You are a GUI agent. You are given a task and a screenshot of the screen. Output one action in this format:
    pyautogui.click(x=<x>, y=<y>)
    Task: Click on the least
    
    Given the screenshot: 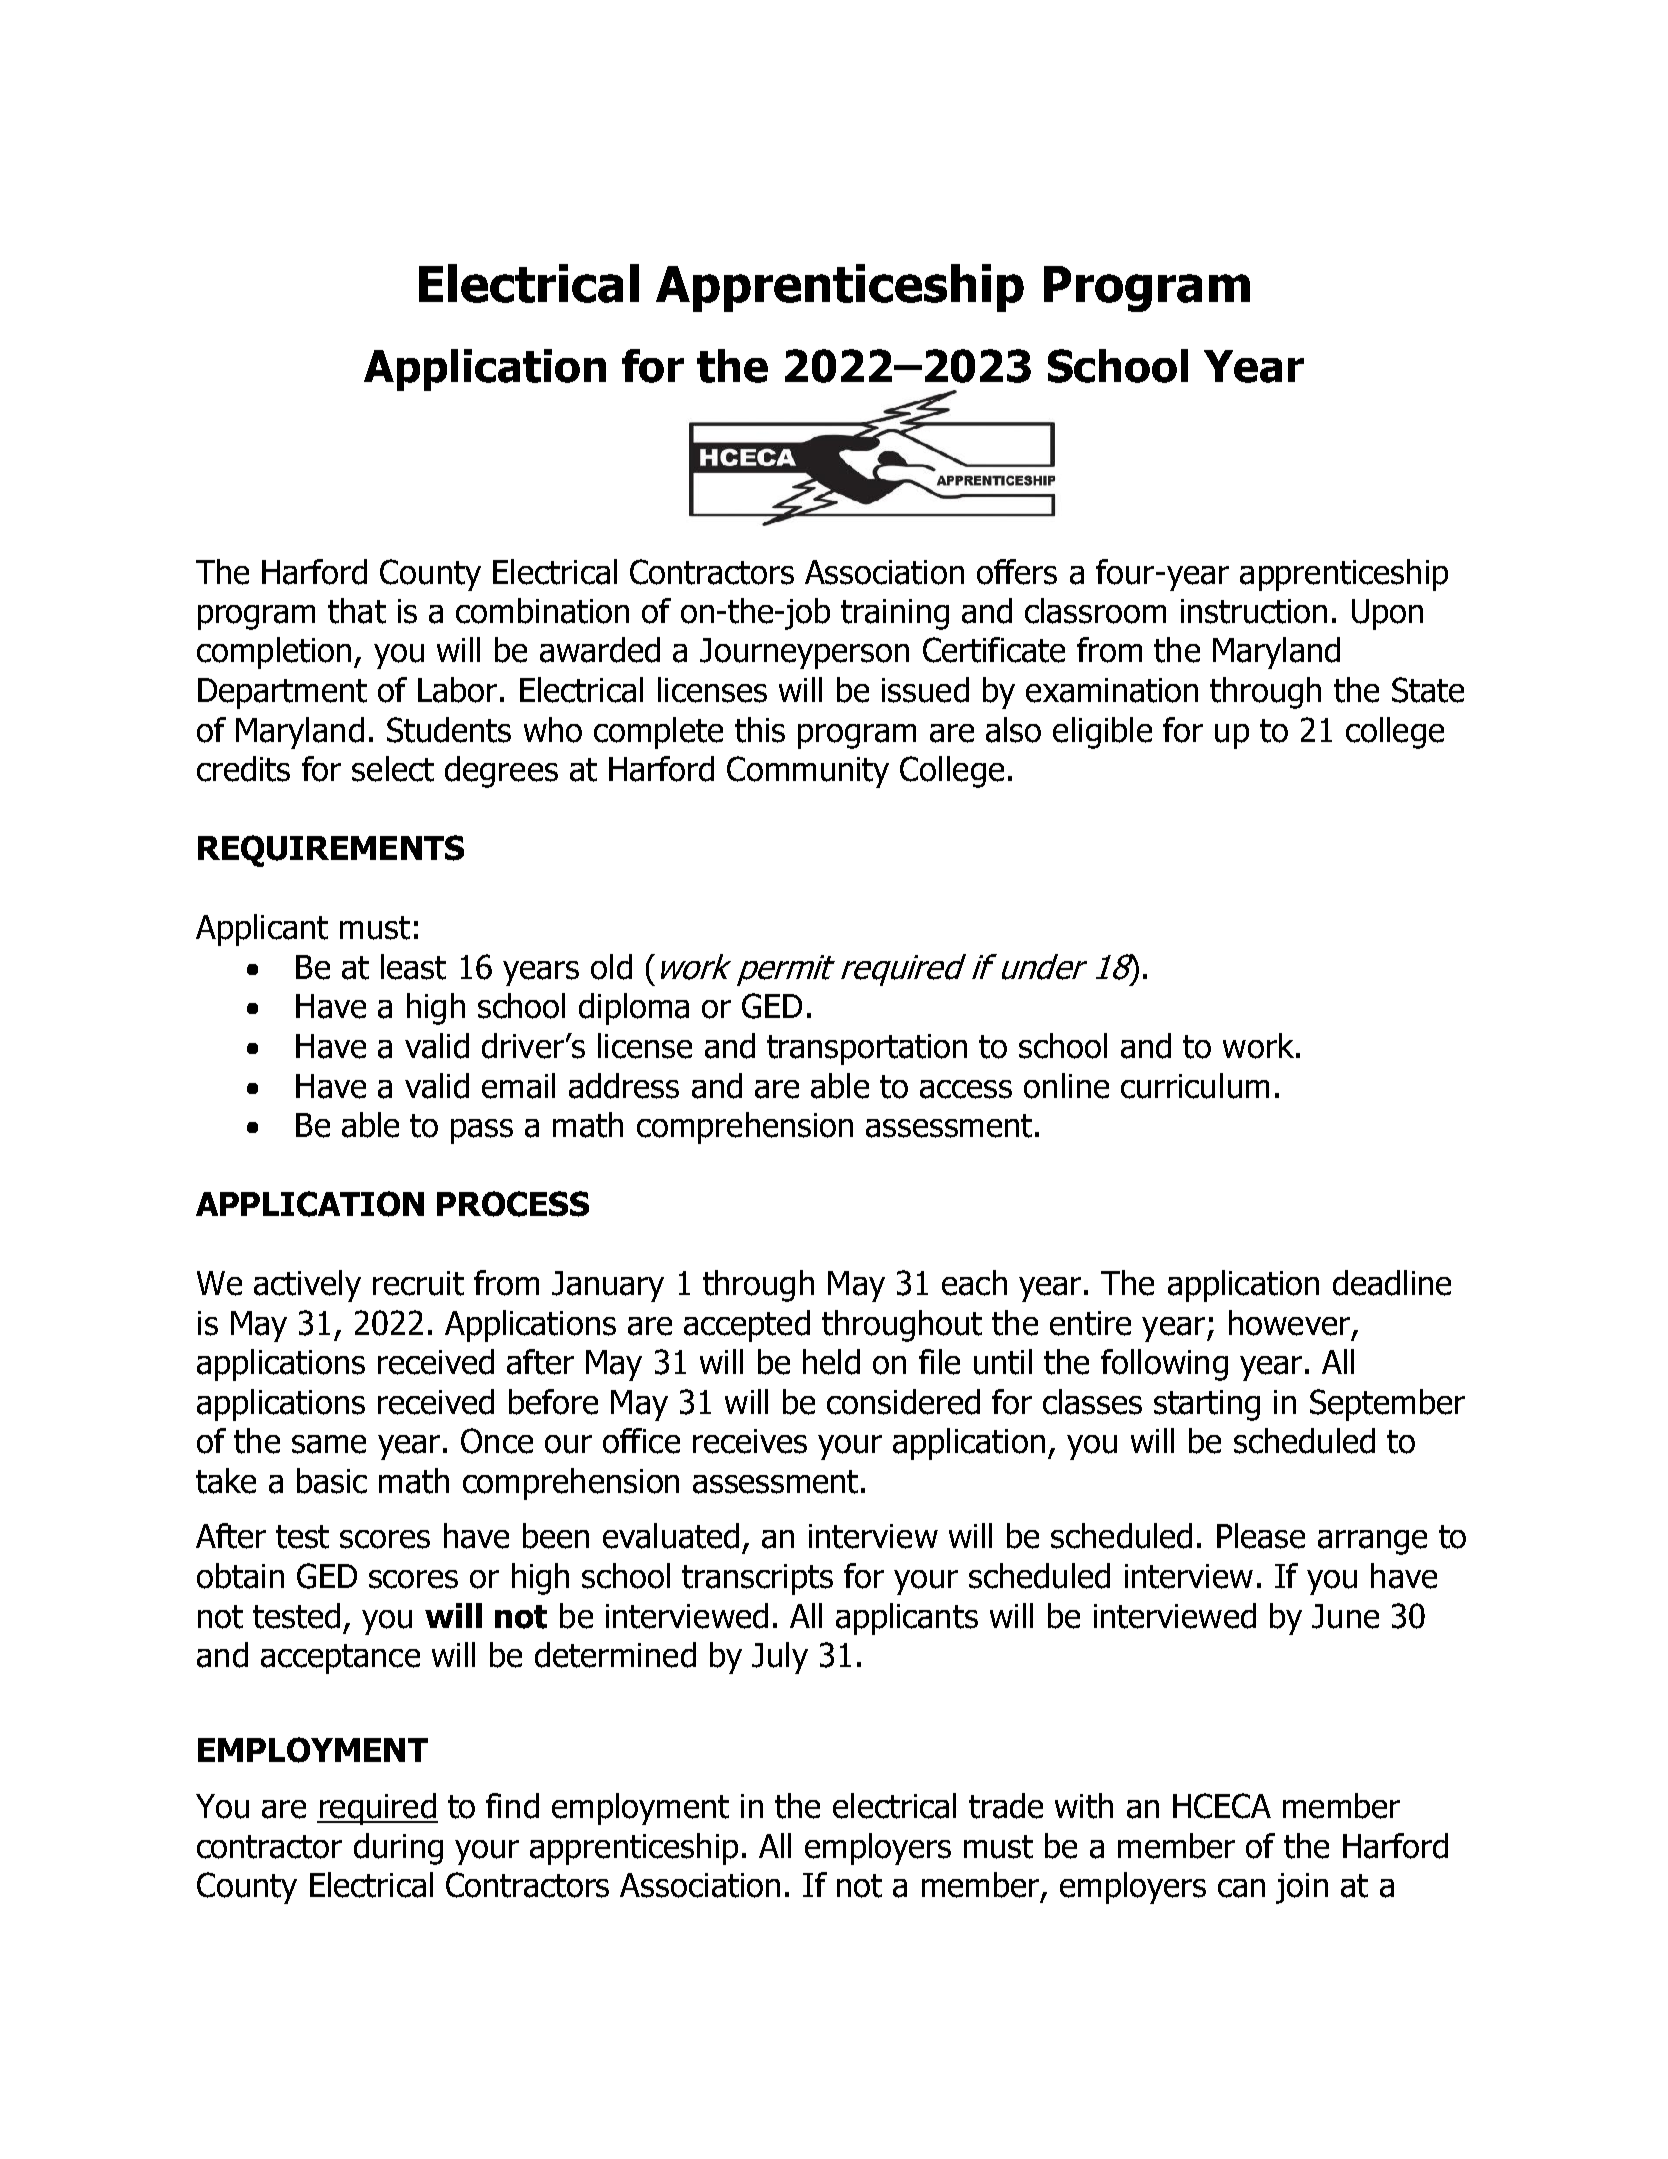 What is the action you would take?
    pyautogui.click(x=413, y=967)
